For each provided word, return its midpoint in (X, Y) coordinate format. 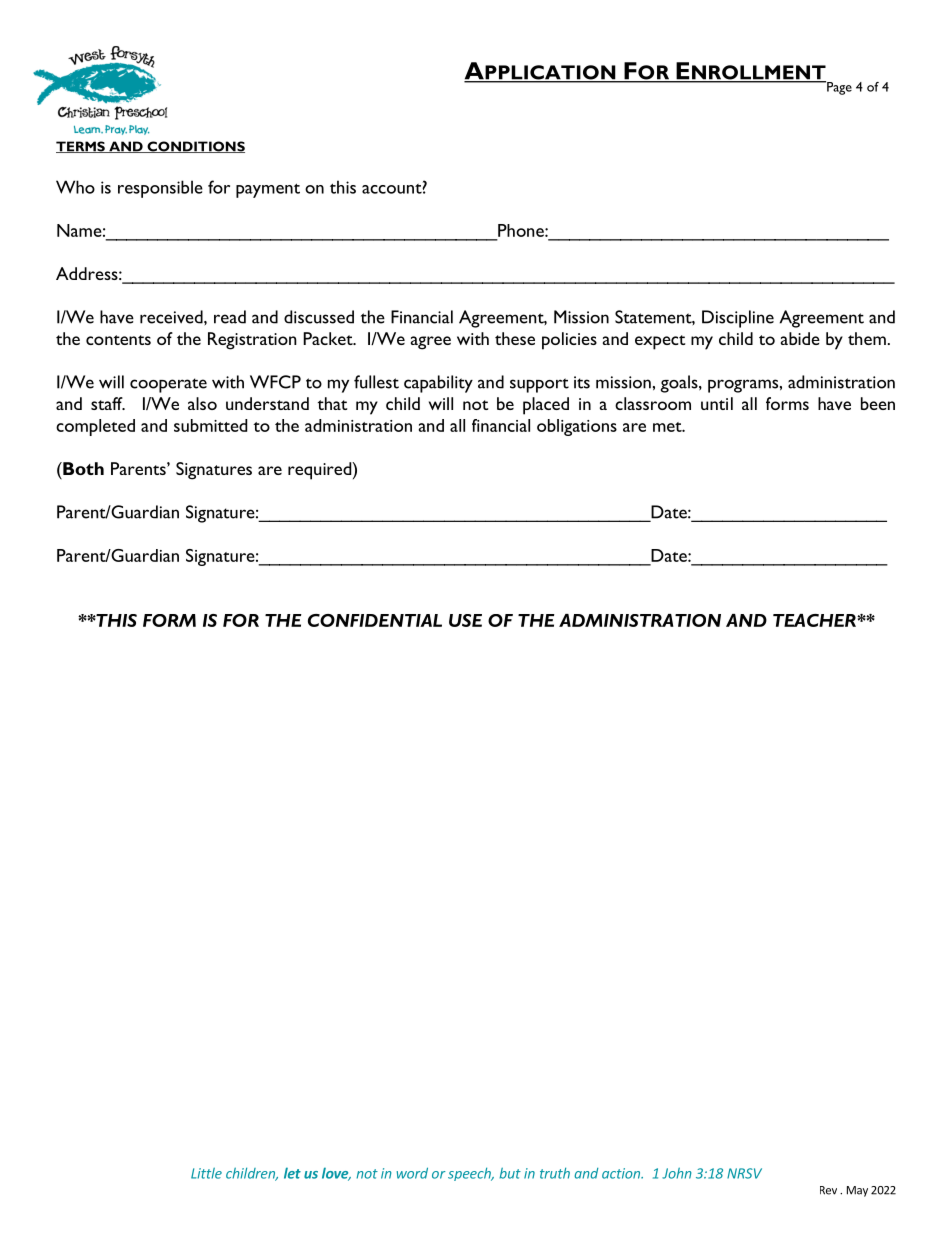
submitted (210, 425)
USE (465, 620)
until (717, 403)
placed (546, 406)
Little (206, 1173)
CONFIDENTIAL (375, 620)
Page (838, 88)
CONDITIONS (195, 147)
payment (268, 190)
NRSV (744, 1173)
